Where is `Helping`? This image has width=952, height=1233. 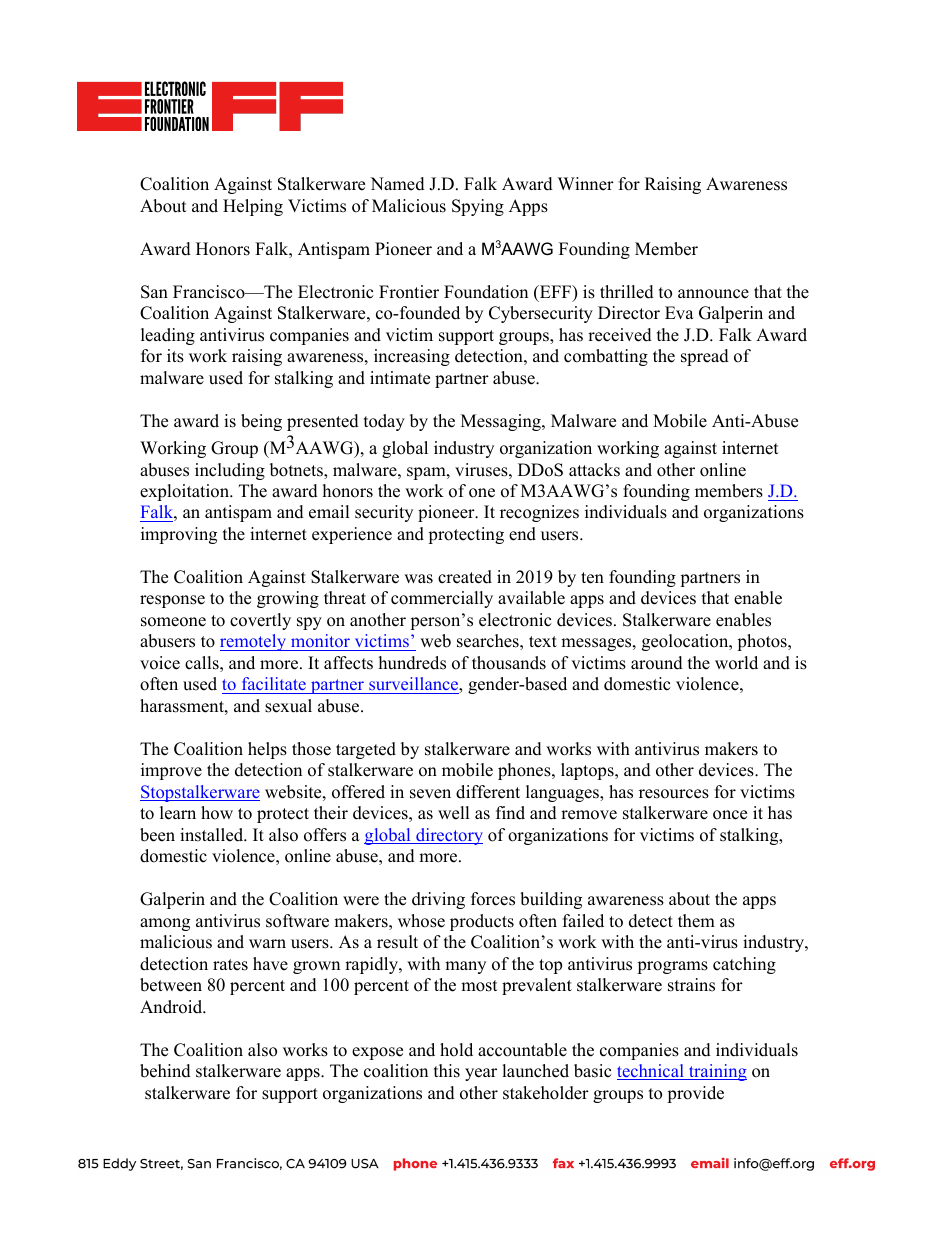 Helping is located at coordinates (253, 207).
